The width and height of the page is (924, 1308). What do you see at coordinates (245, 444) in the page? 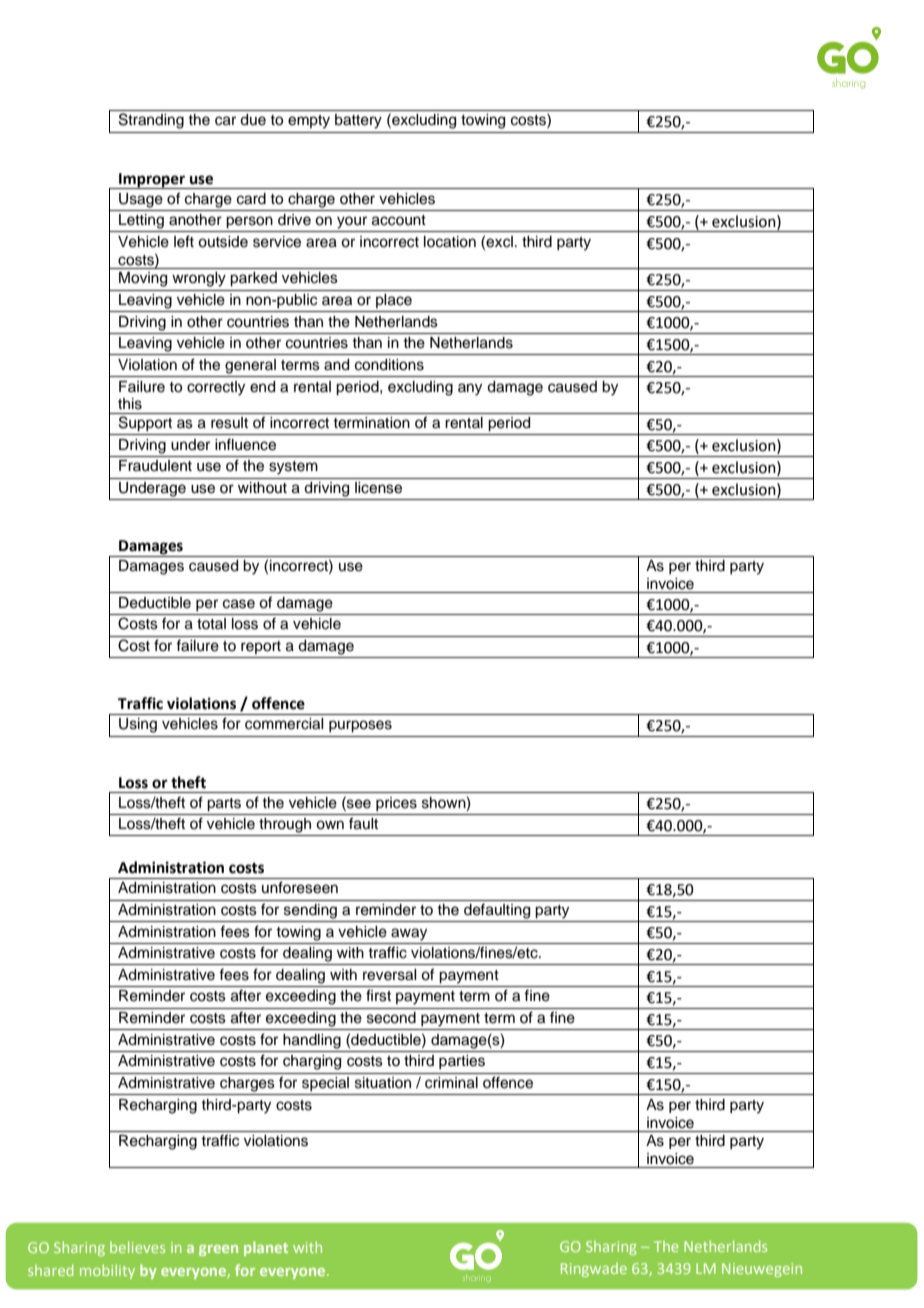
I see `influence` at bounding box center [245, 444].
